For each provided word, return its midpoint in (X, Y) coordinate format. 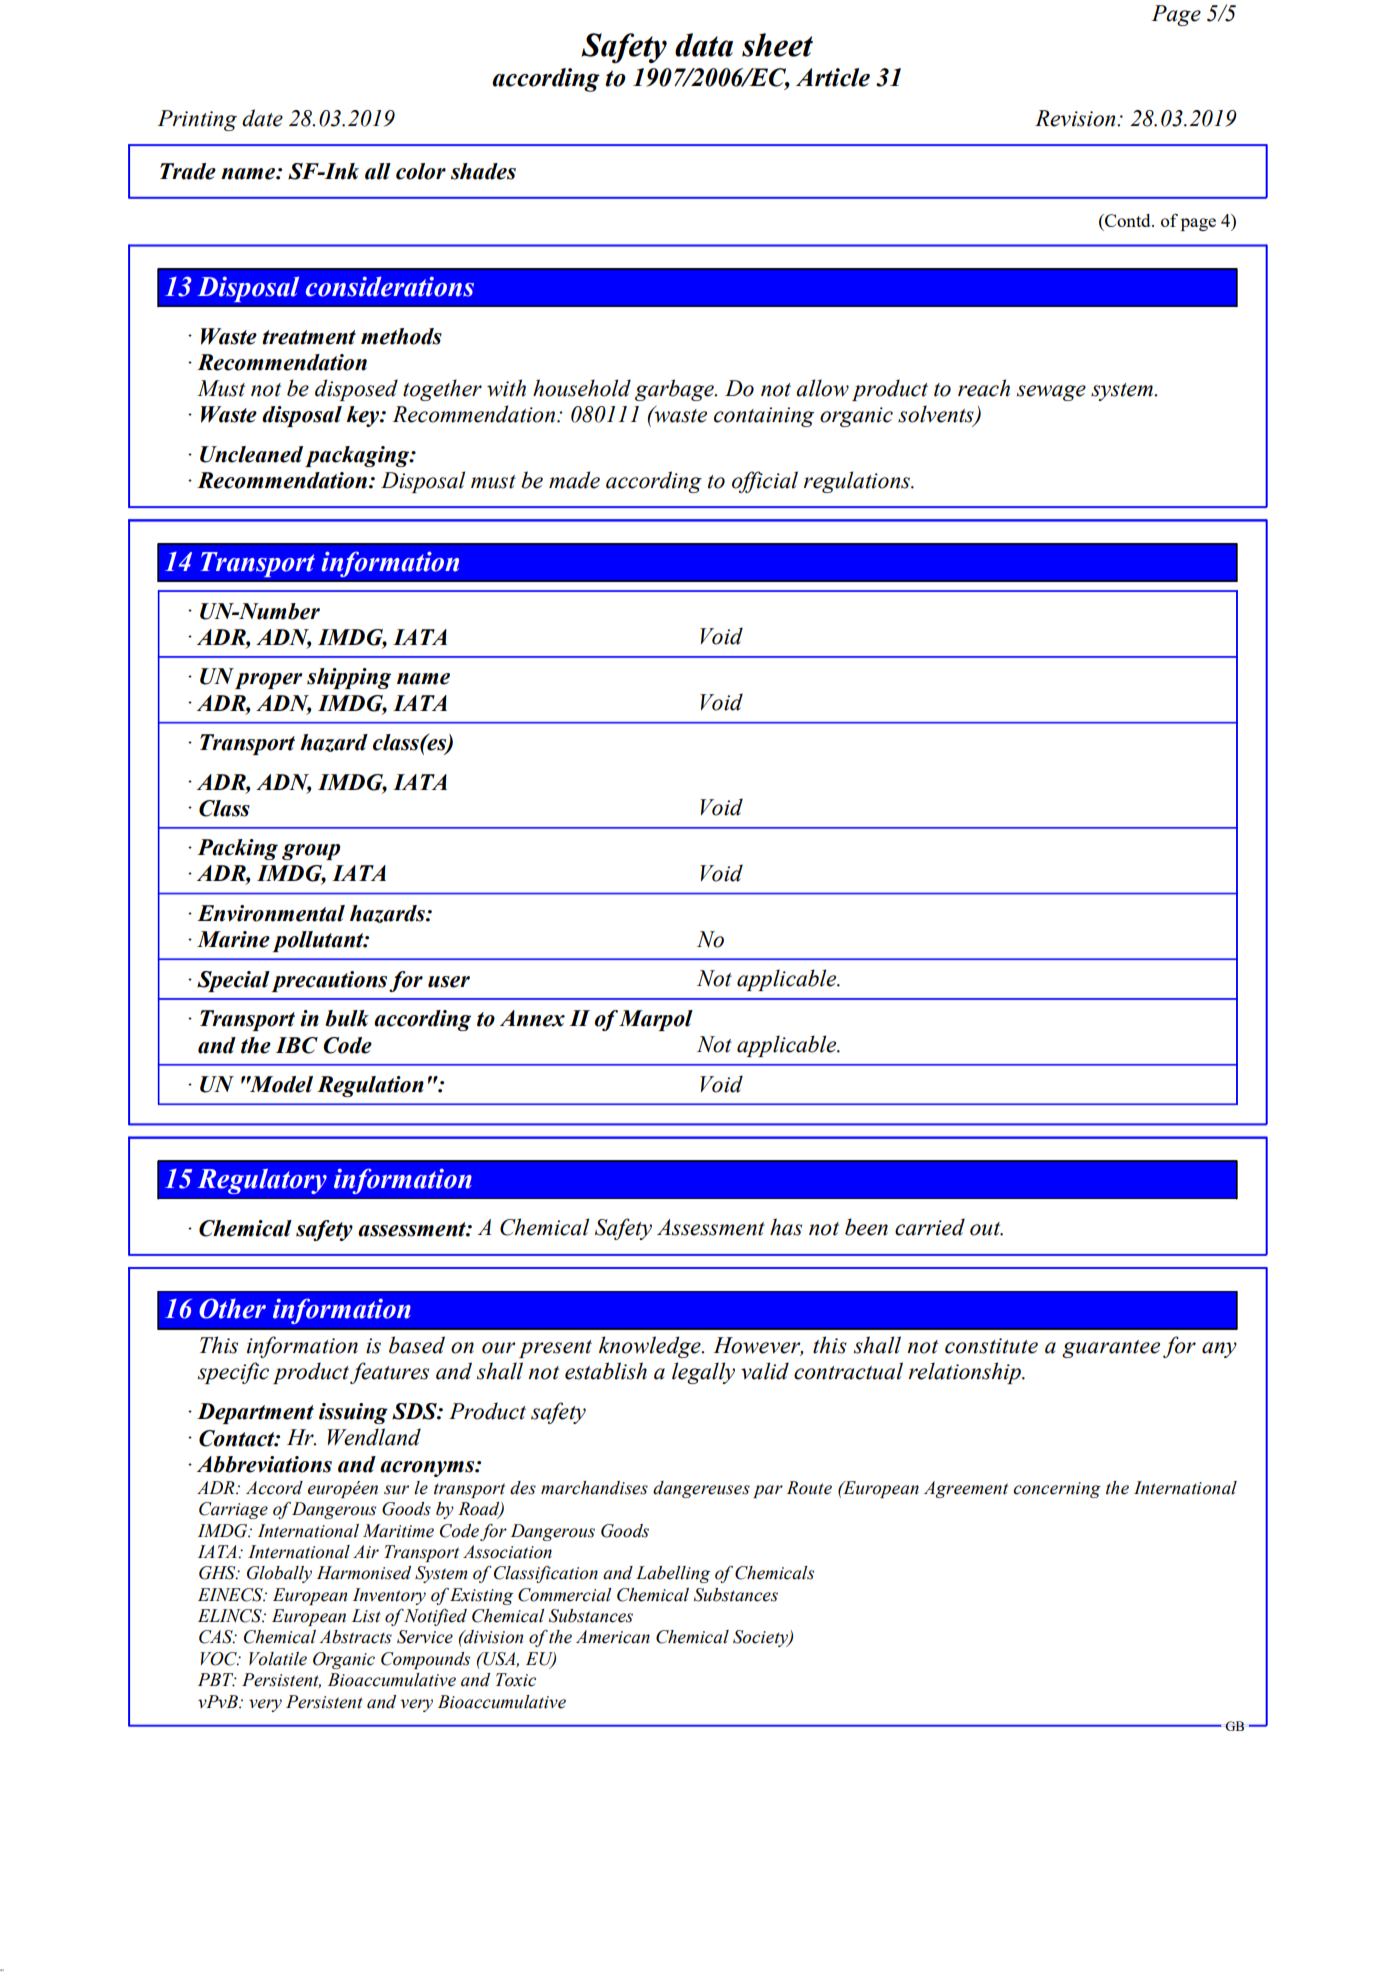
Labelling (673, 1574)
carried (930, 1227)
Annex (532, 1018)
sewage (1051, 393)
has (786, 1227)
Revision (1076, 118)
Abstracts (355, 1637)
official (765, 482)
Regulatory (262, 1181)
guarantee (1111, 1349)
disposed (356, 390)
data (704, 45)
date (262, 118)
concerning (1057, 1490)
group (311, 852)
